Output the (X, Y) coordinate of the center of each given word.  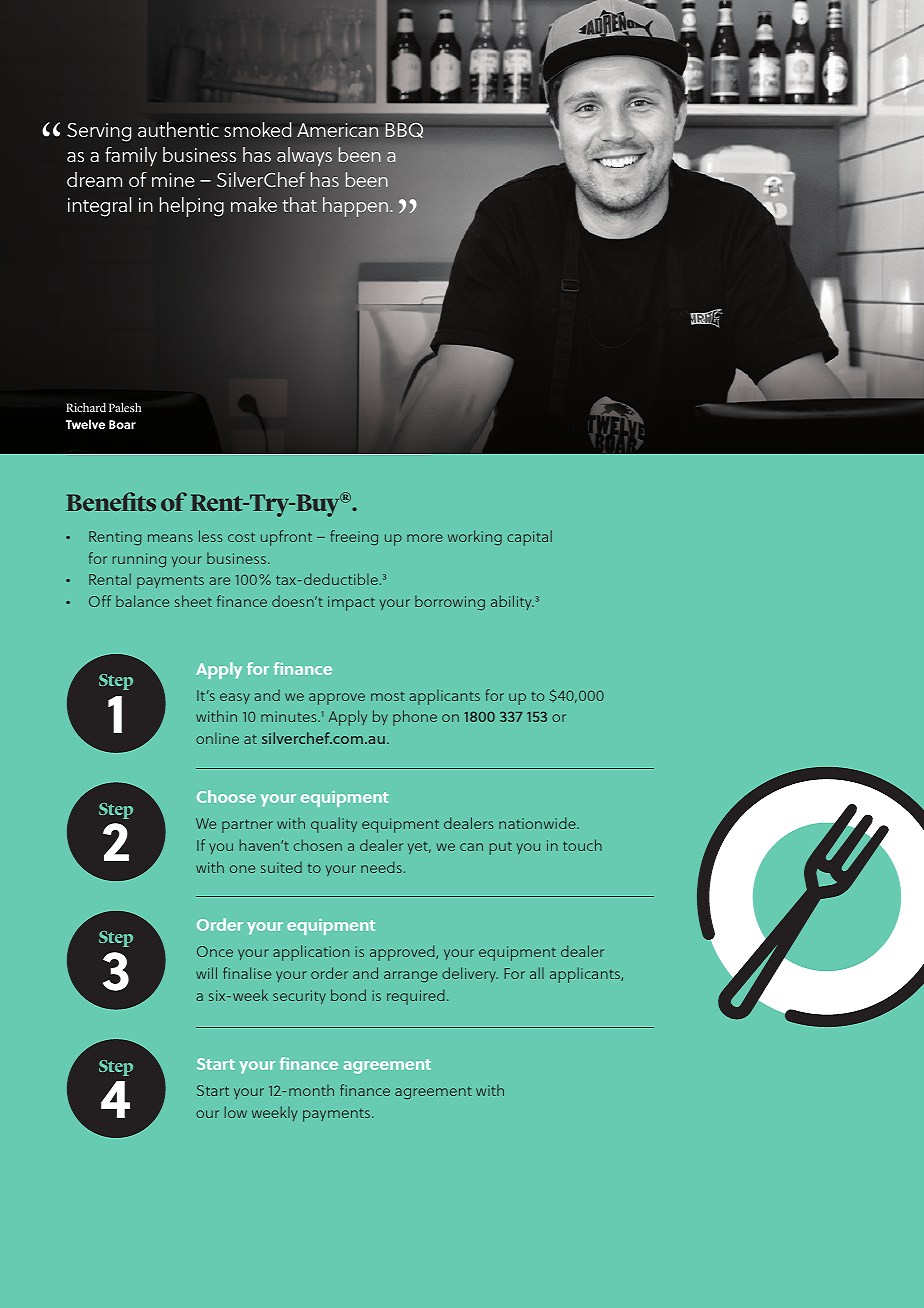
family (131, 157)
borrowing (450, 602)
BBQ (404, 130)
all (537, 973)
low (236, 1112)
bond (348, 995)
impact (351, 603)
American (337, 130)
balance (142, 601)
